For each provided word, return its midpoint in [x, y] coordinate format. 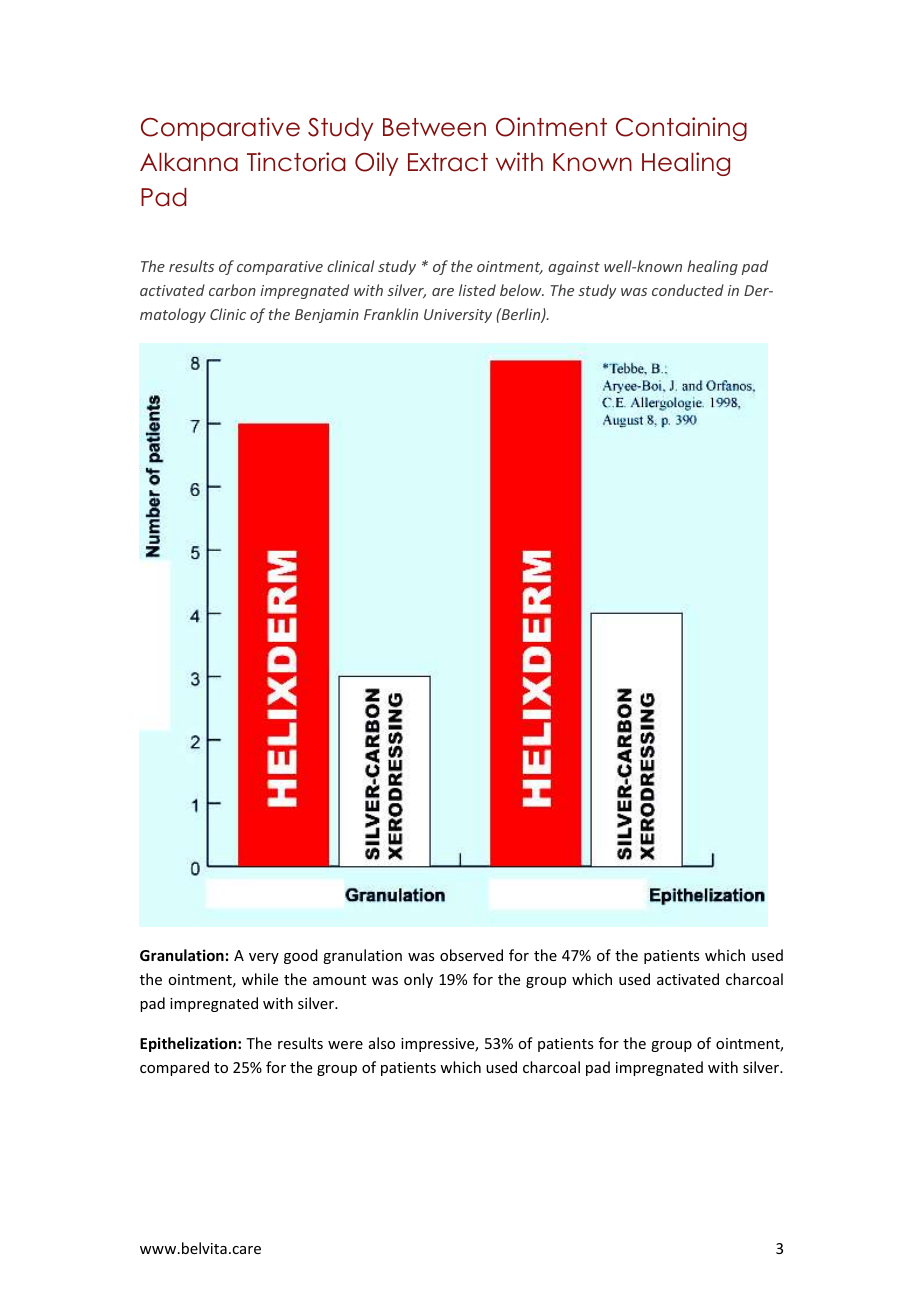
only [418, 980]
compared [174, 1068]
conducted [688, 290]
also [382, 1043]
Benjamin [327, 316]
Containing [681, 129]
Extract [448, 162]
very [264, 958]
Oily [376, 164]
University [458, 316]
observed [471, 955]
